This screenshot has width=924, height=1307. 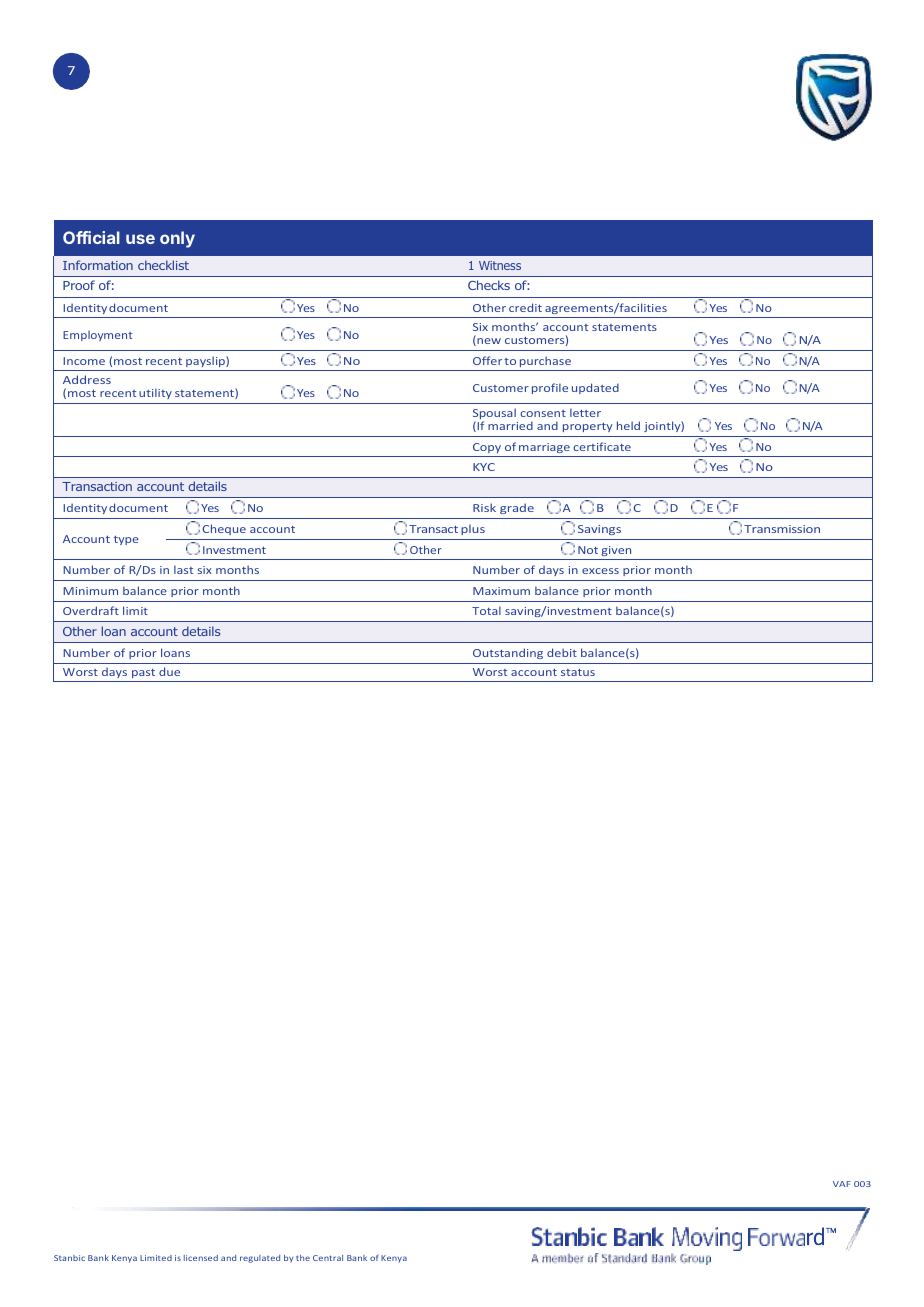 What do you see at coordinates (489, 285) in the screenshot?
I see `Checks` at bounding box center [489, 285].
